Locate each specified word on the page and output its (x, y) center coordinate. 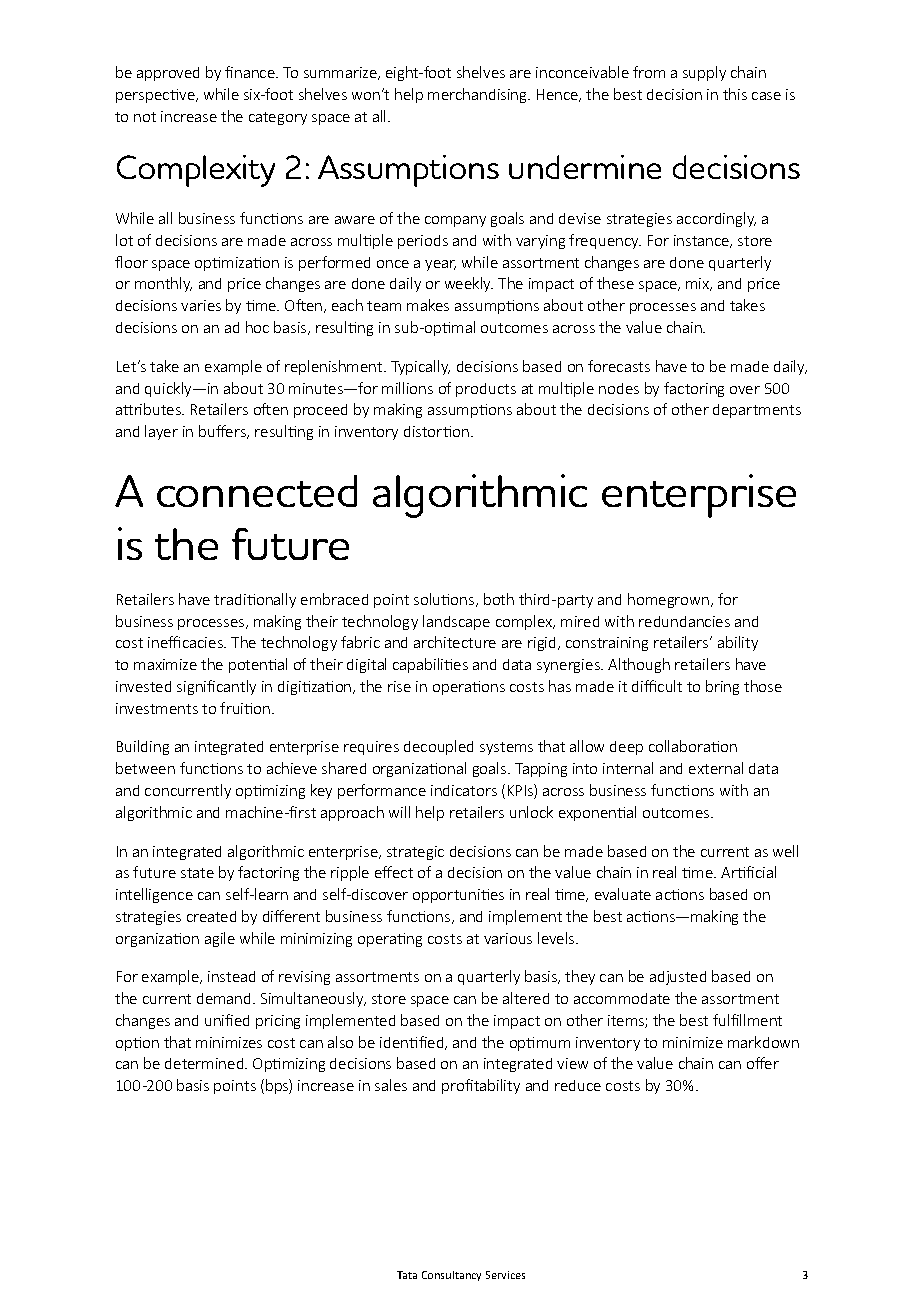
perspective (156, 96)
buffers (224, 432)
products (486, 390)
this (735, 94)
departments (757, 411)
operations (469, 688)
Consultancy (451, 1276)
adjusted (678, 978)
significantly (216, 687)
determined (205, 1063)
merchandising (479, 95)
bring (722, 687)
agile (220, 939)
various (508, 938)
